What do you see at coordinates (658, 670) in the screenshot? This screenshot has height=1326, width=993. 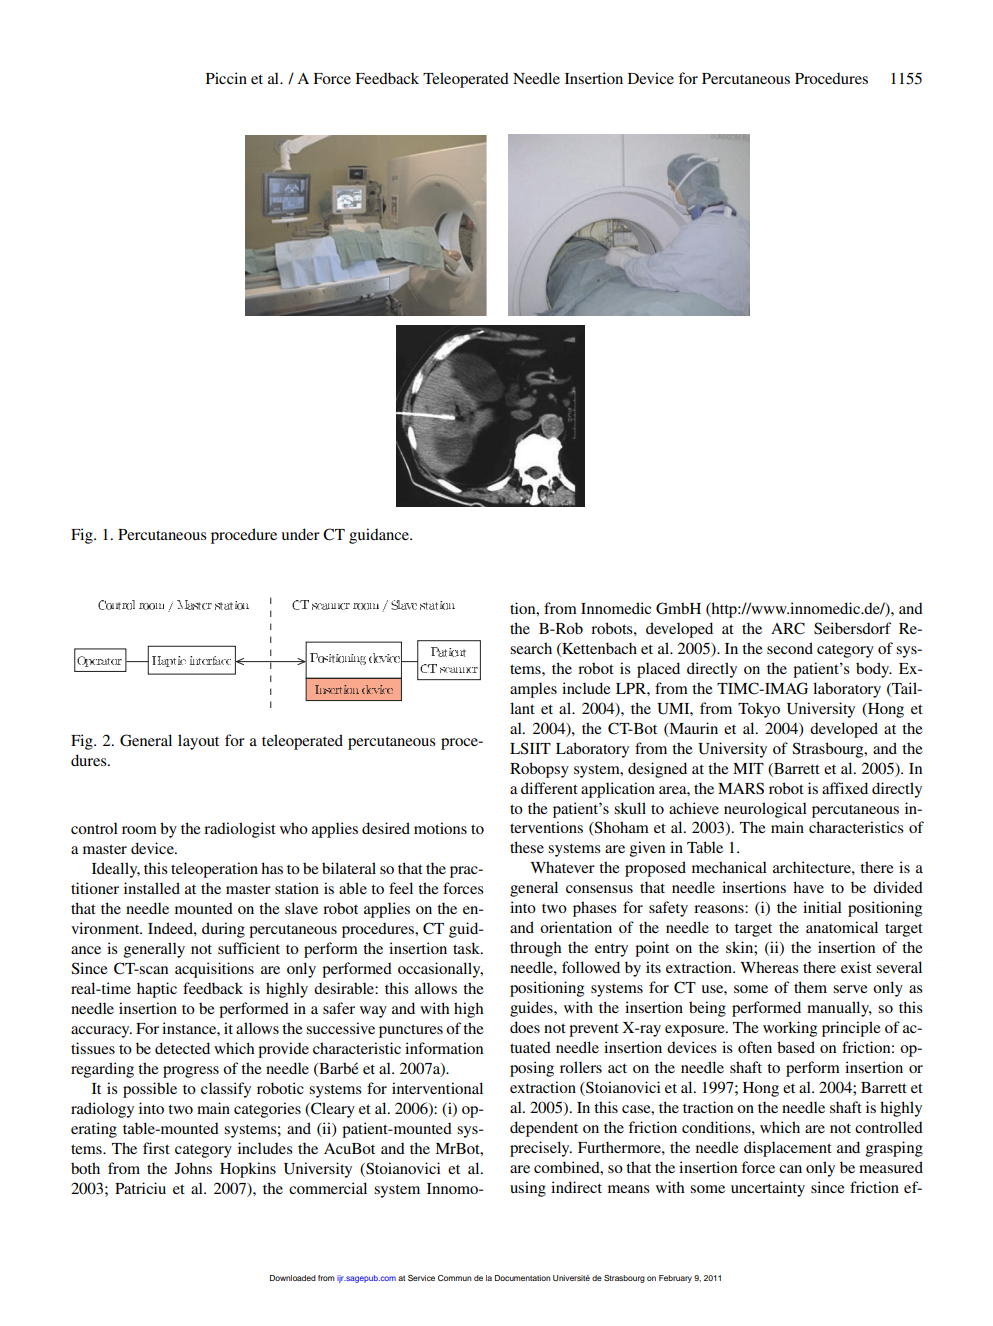 I see `placed` at bounding box center [658, 670].
